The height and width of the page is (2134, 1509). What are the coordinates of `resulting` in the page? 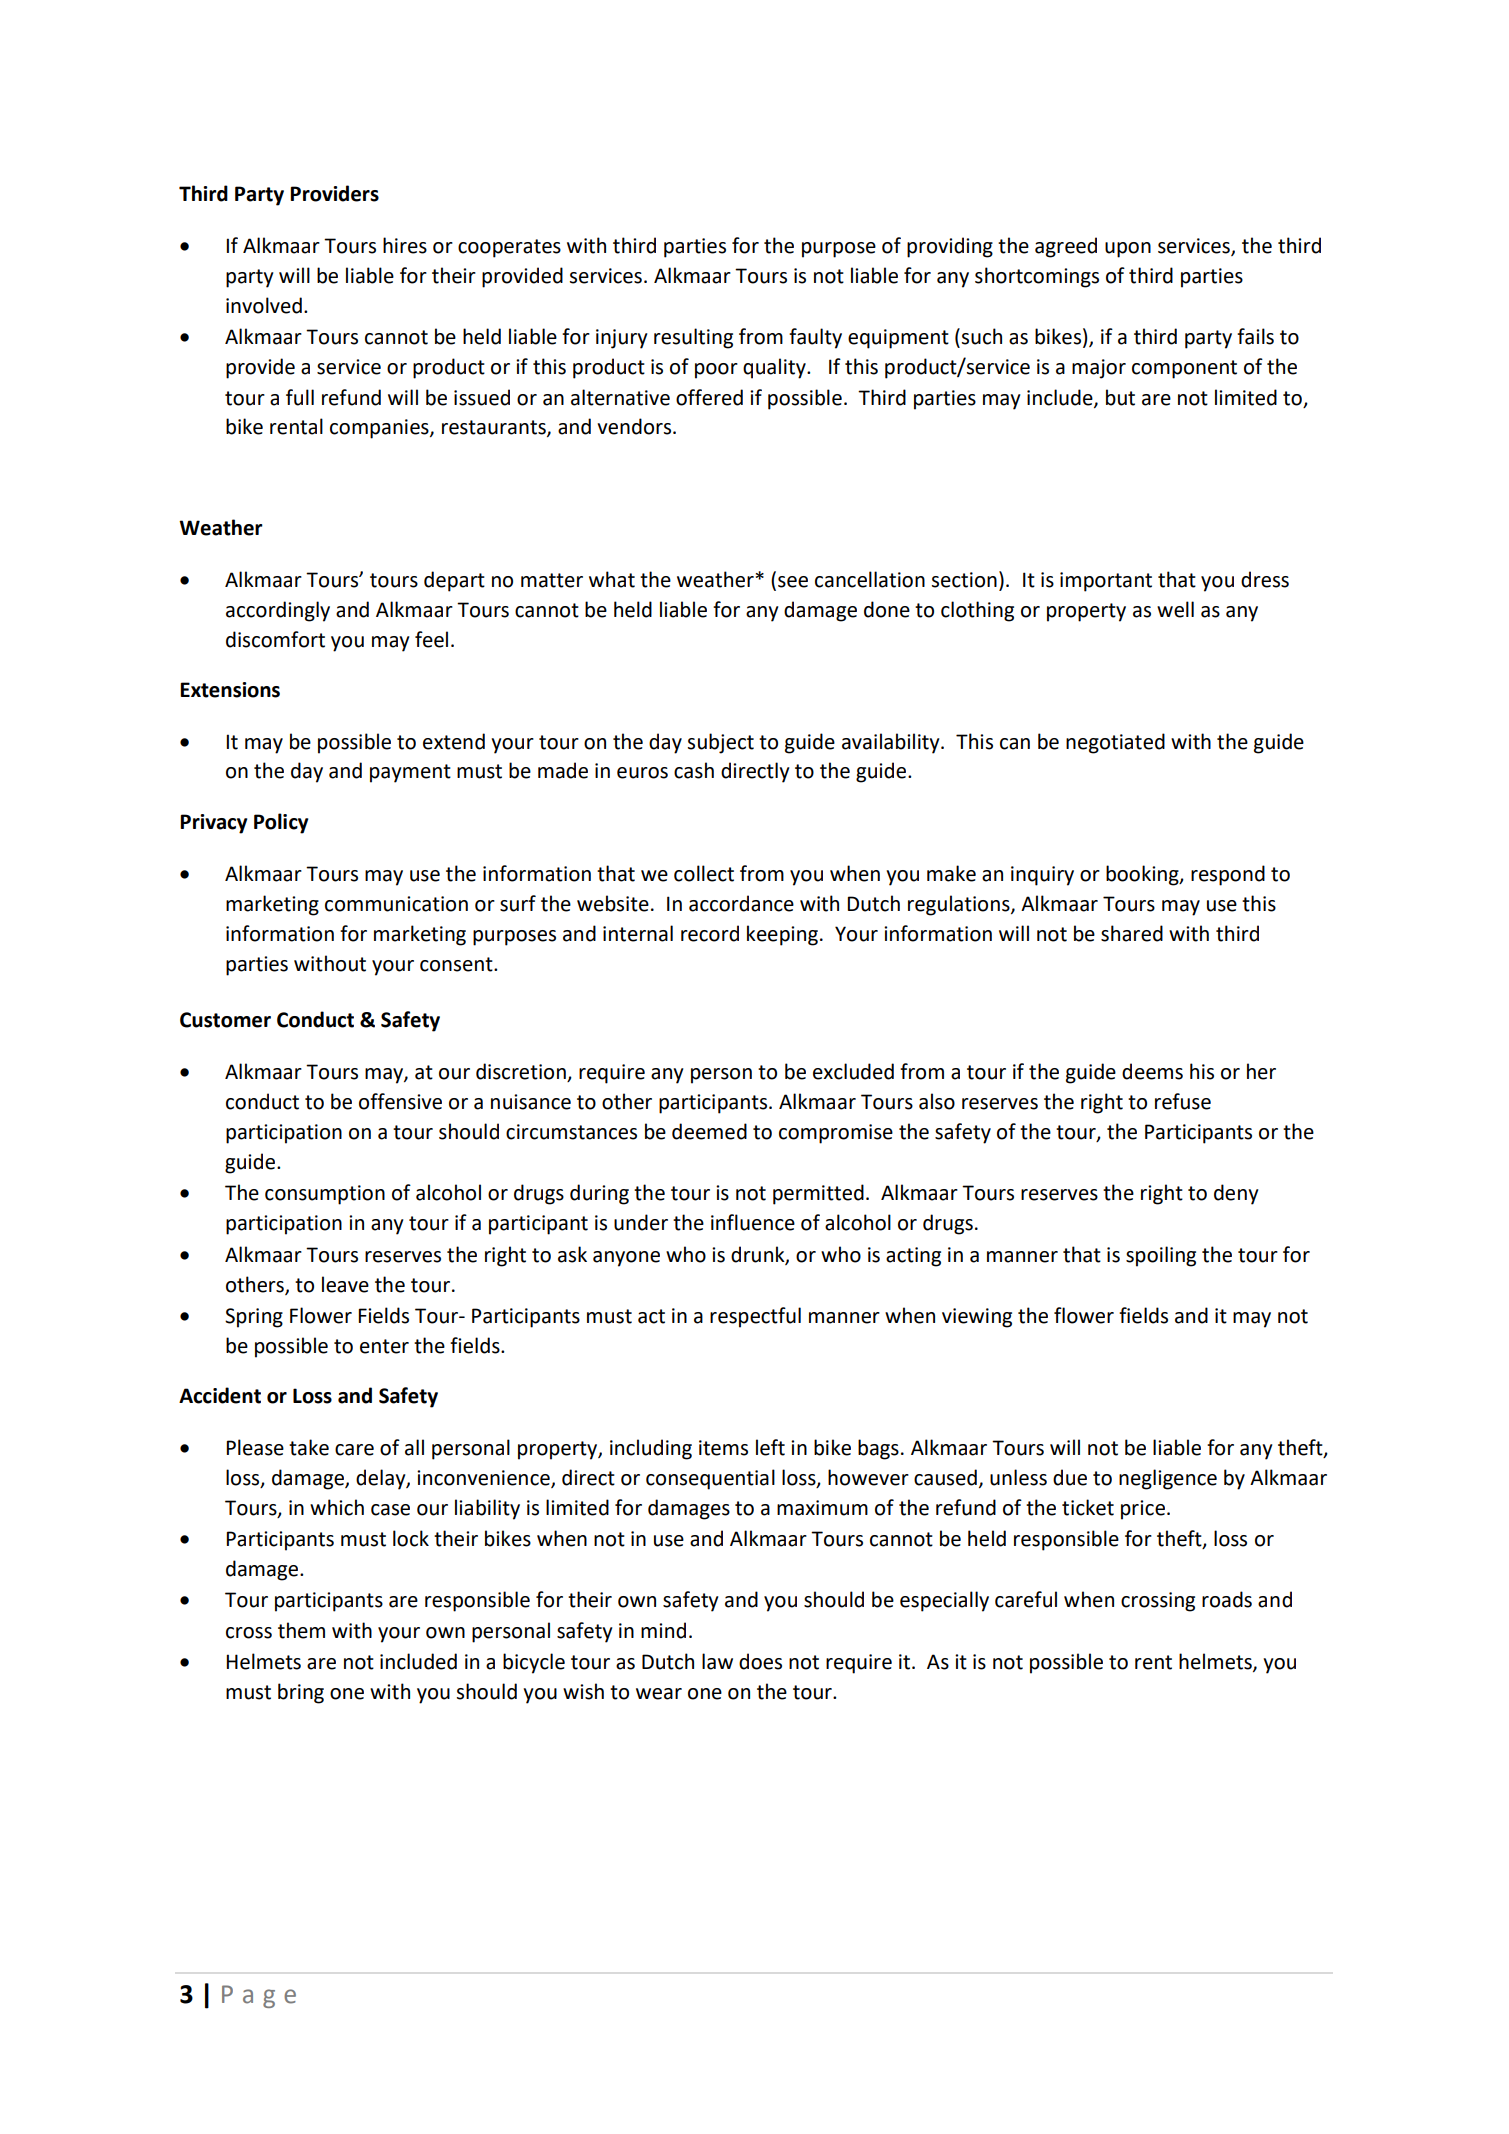 It's located at (693, 338).
